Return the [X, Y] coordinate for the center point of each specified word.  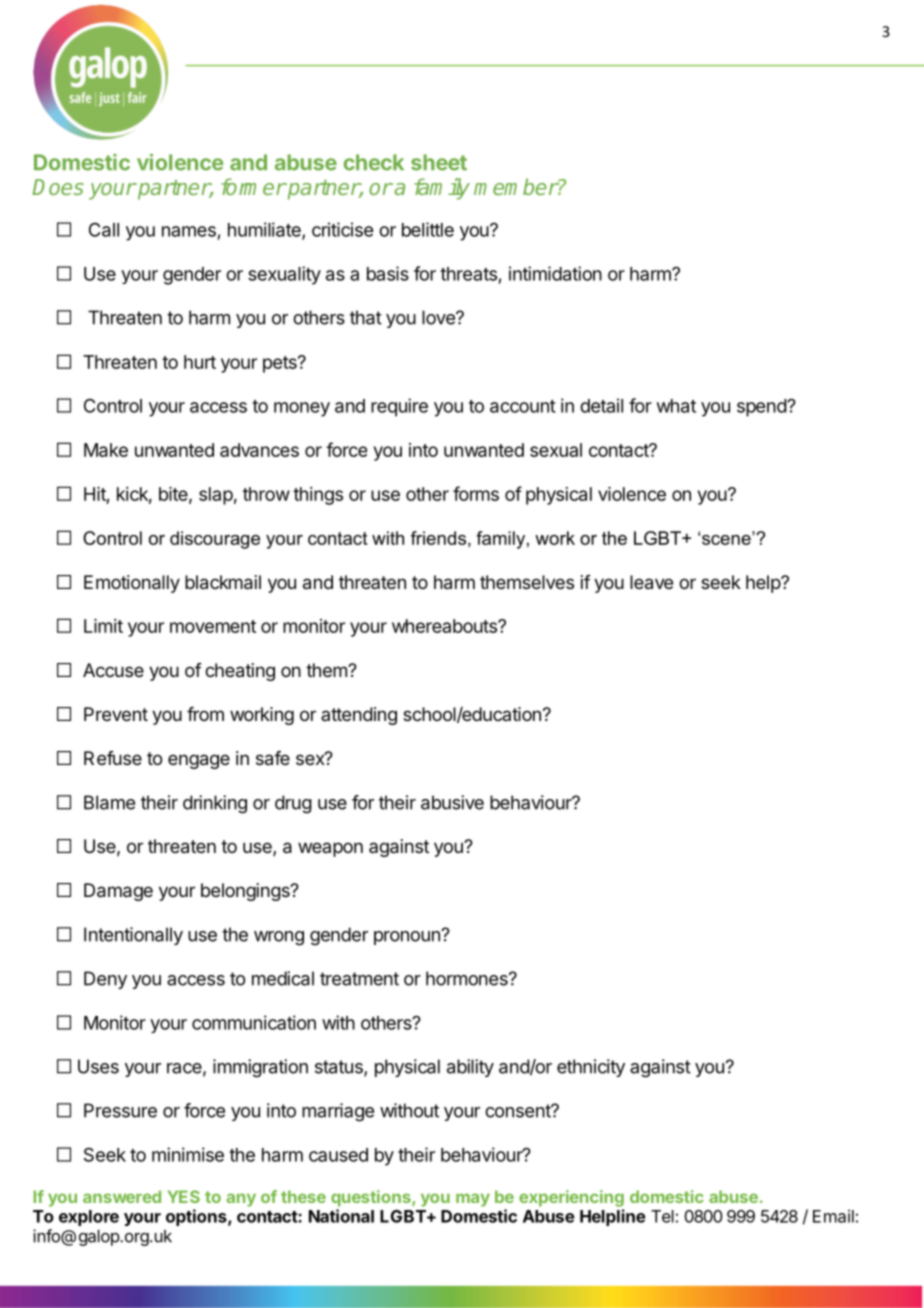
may [473, 1200]
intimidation [555, 273]
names [189, 231]
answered [122, 1196]
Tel [662, 1216]
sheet [439, 162]
